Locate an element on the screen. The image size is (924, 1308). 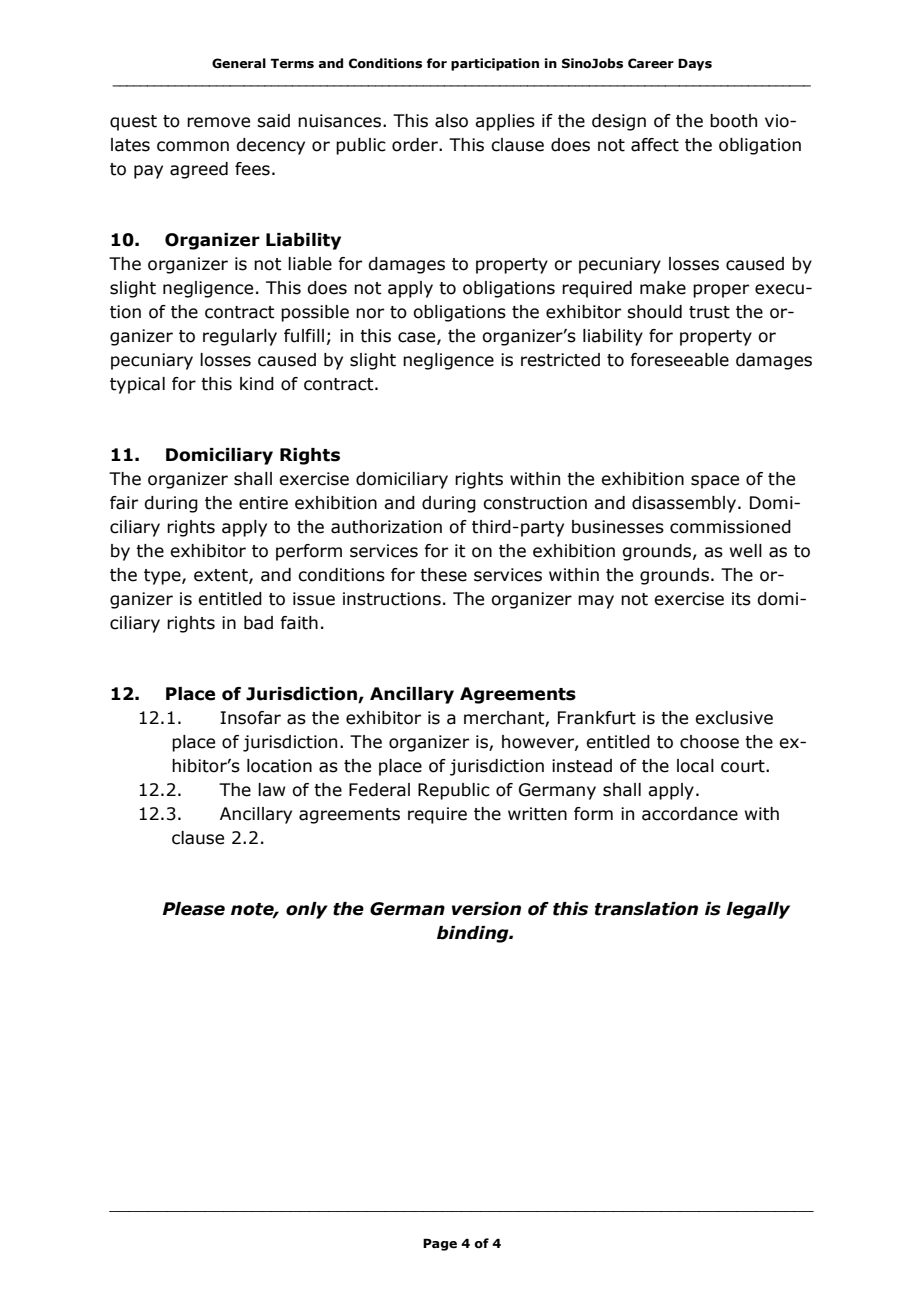
version is located at coordinates (486, 909).
